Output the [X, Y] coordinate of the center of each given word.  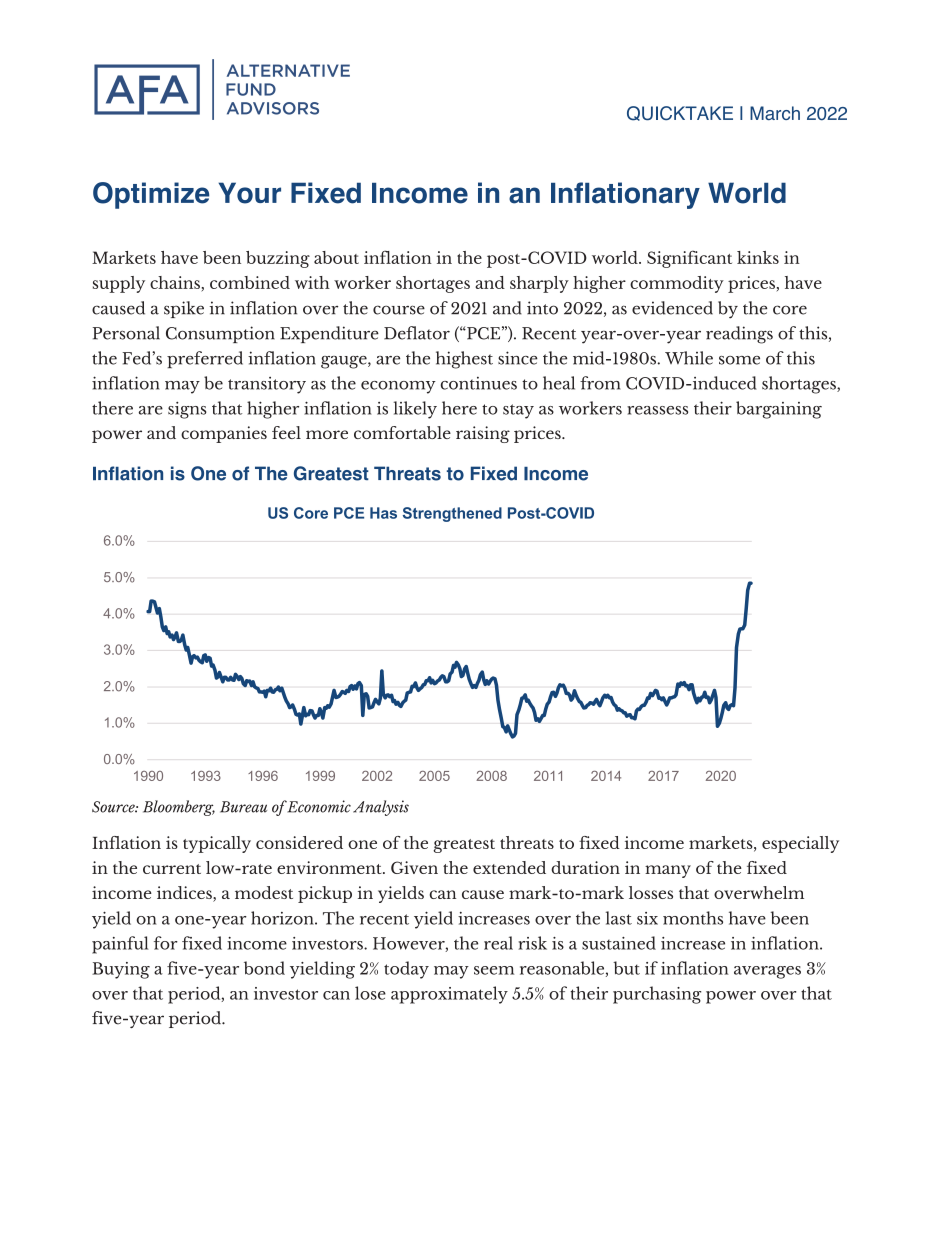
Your [250, 193]
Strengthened [452, 514]
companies [224, 434]
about [336, 257]
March [775, 113]
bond [264, 968]
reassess [657, 410]
